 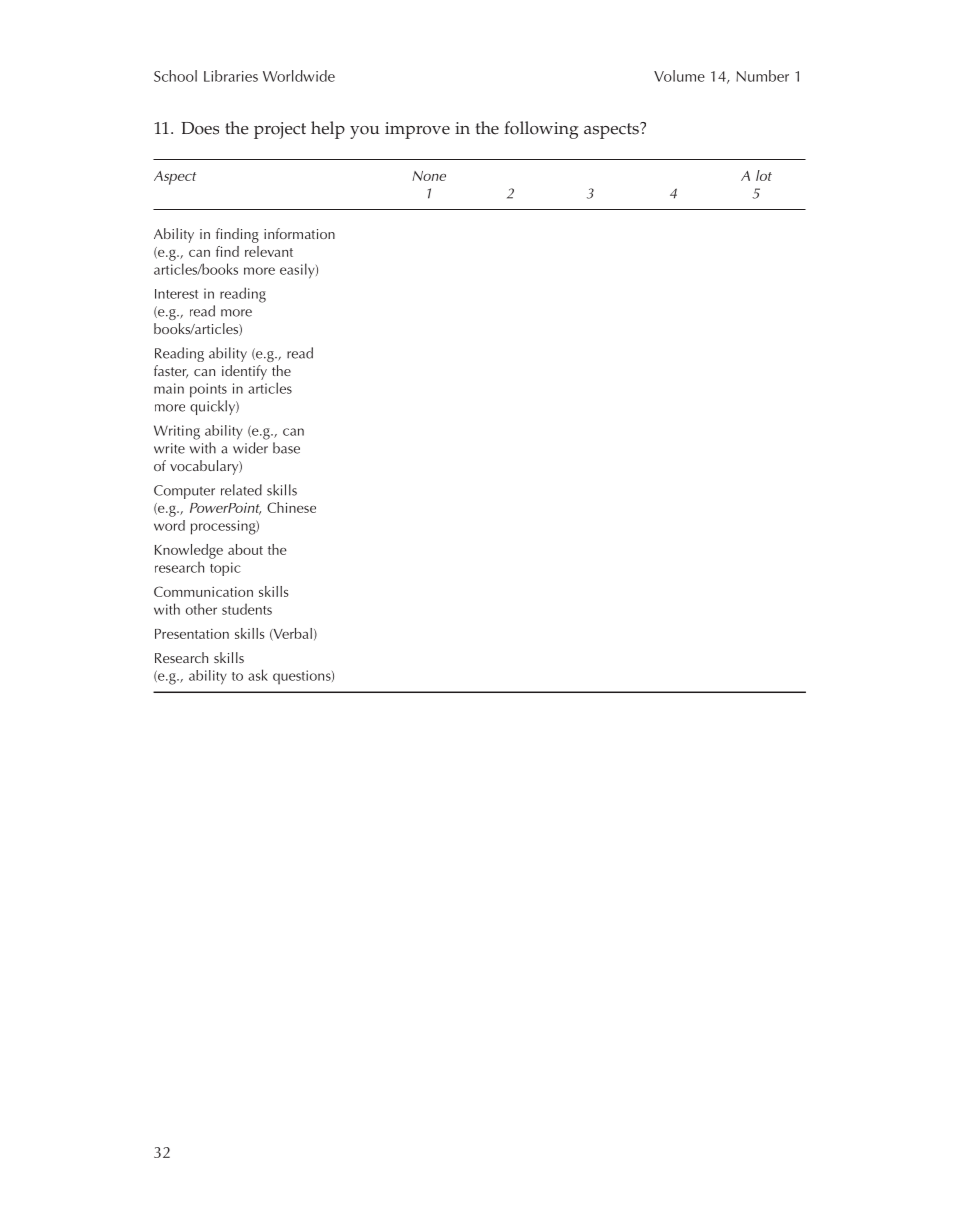 I want to click on information, so click(x=299, y=233).
